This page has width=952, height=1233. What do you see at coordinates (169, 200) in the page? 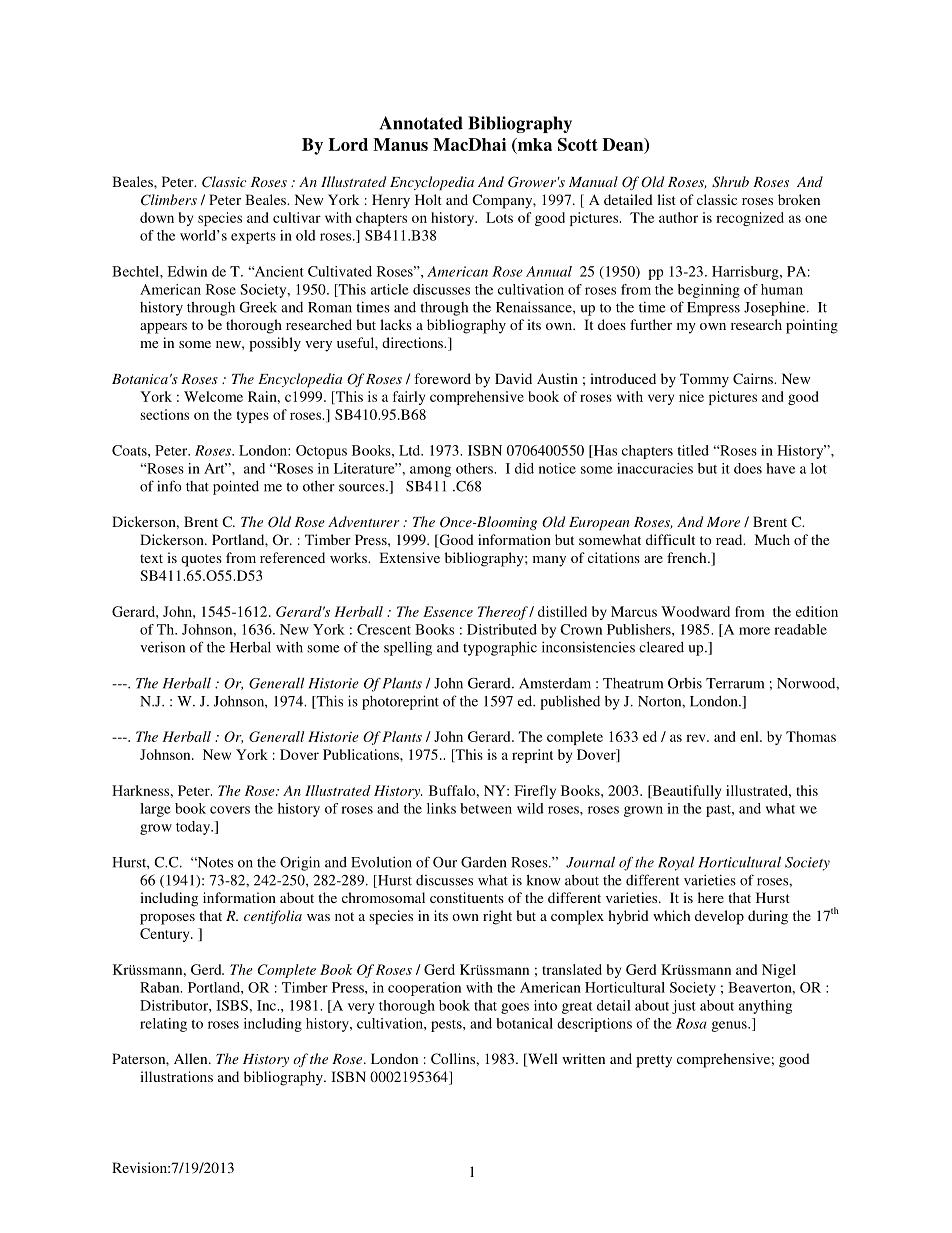
I see `Climbers` at bounding box center [169, 200].
